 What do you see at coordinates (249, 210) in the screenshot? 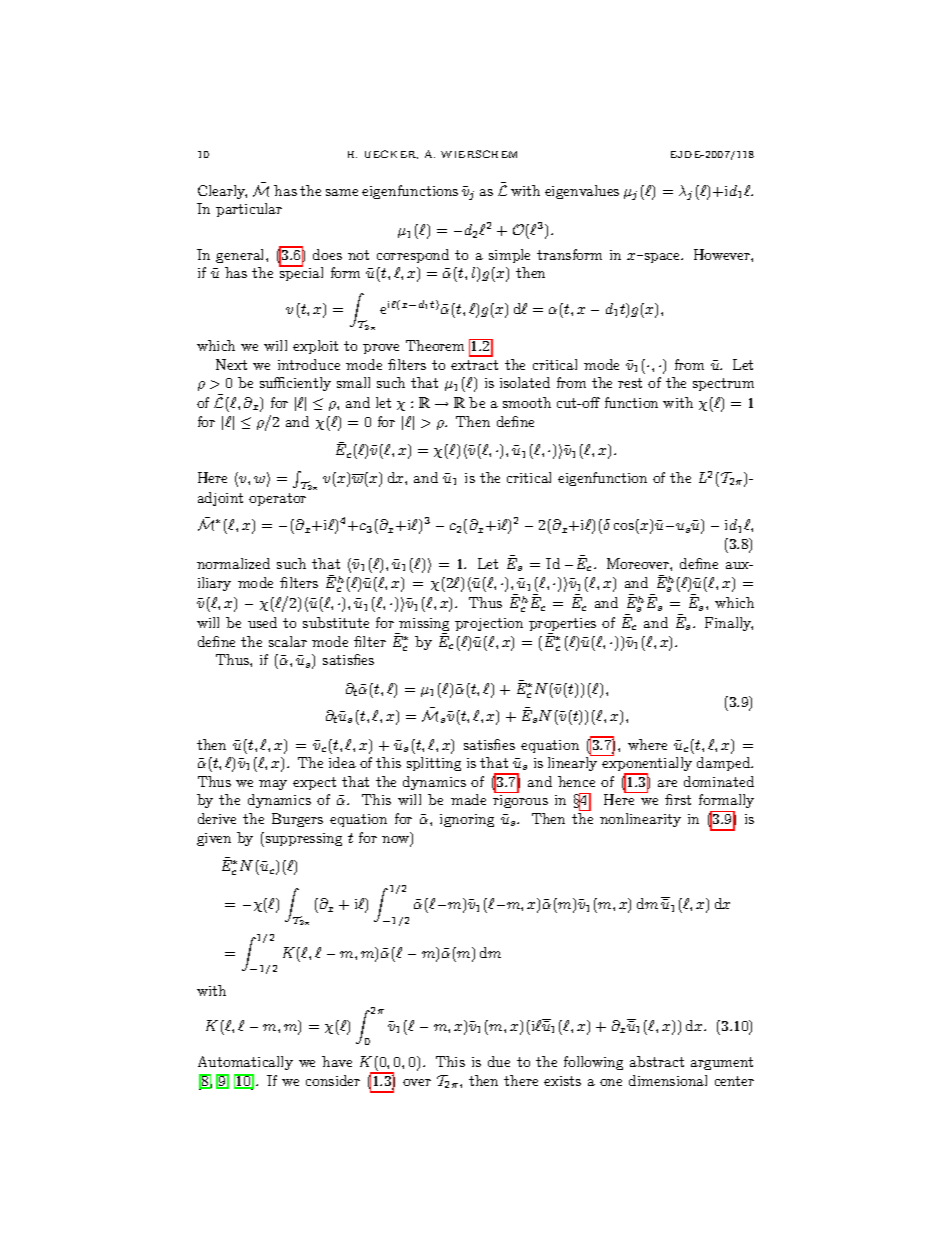
I see `particular` at bounding box center [249, 210].
